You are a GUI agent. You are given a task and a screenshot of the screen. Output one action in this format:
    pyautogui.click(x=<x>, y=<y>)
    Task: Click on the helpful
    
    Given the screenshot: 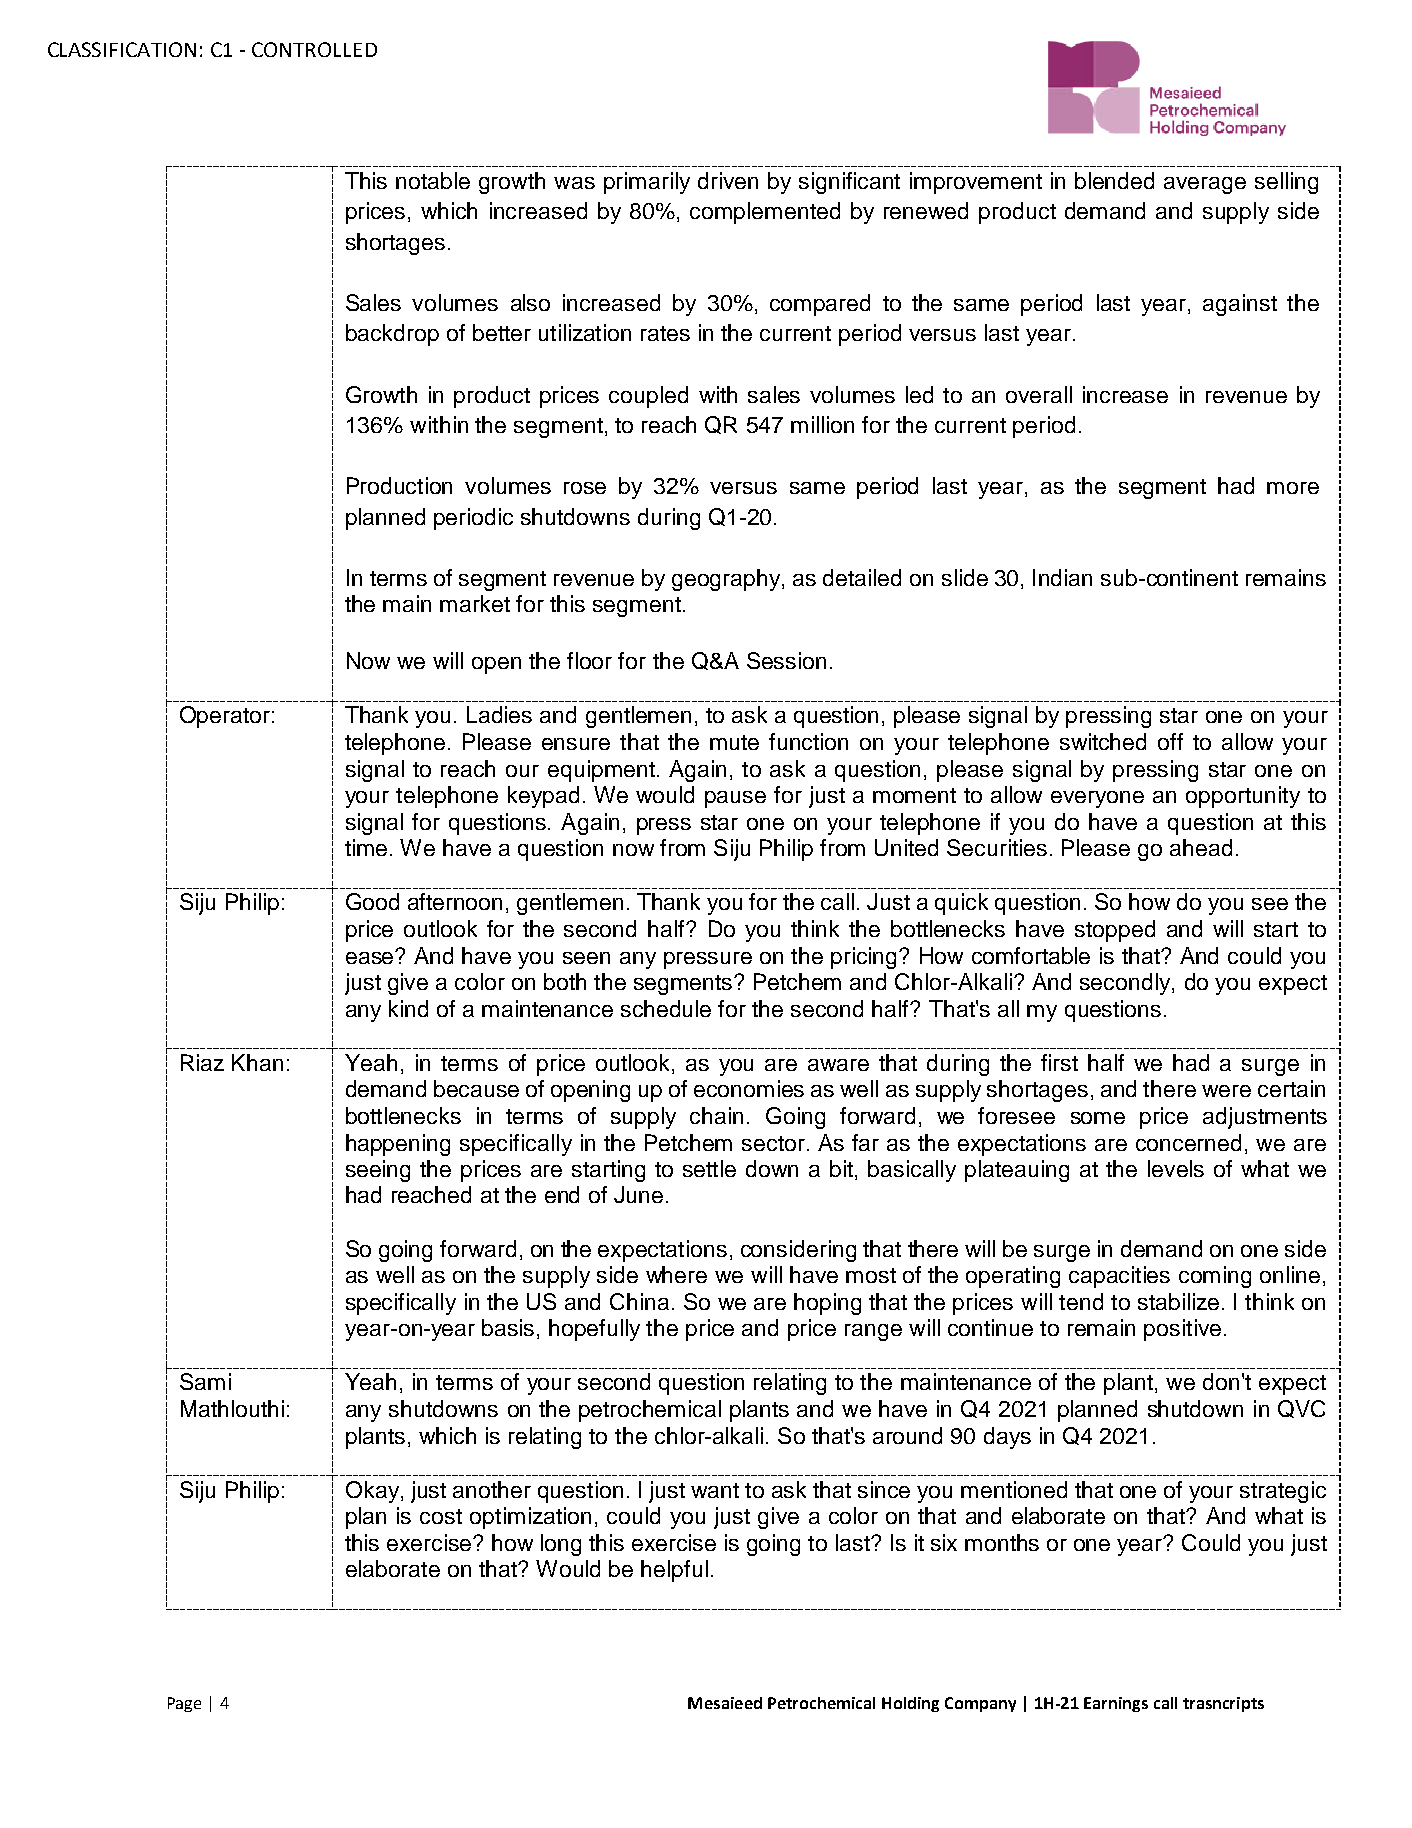 What is the action you would take?
    pyautogui.click(x=674, y=1571)
